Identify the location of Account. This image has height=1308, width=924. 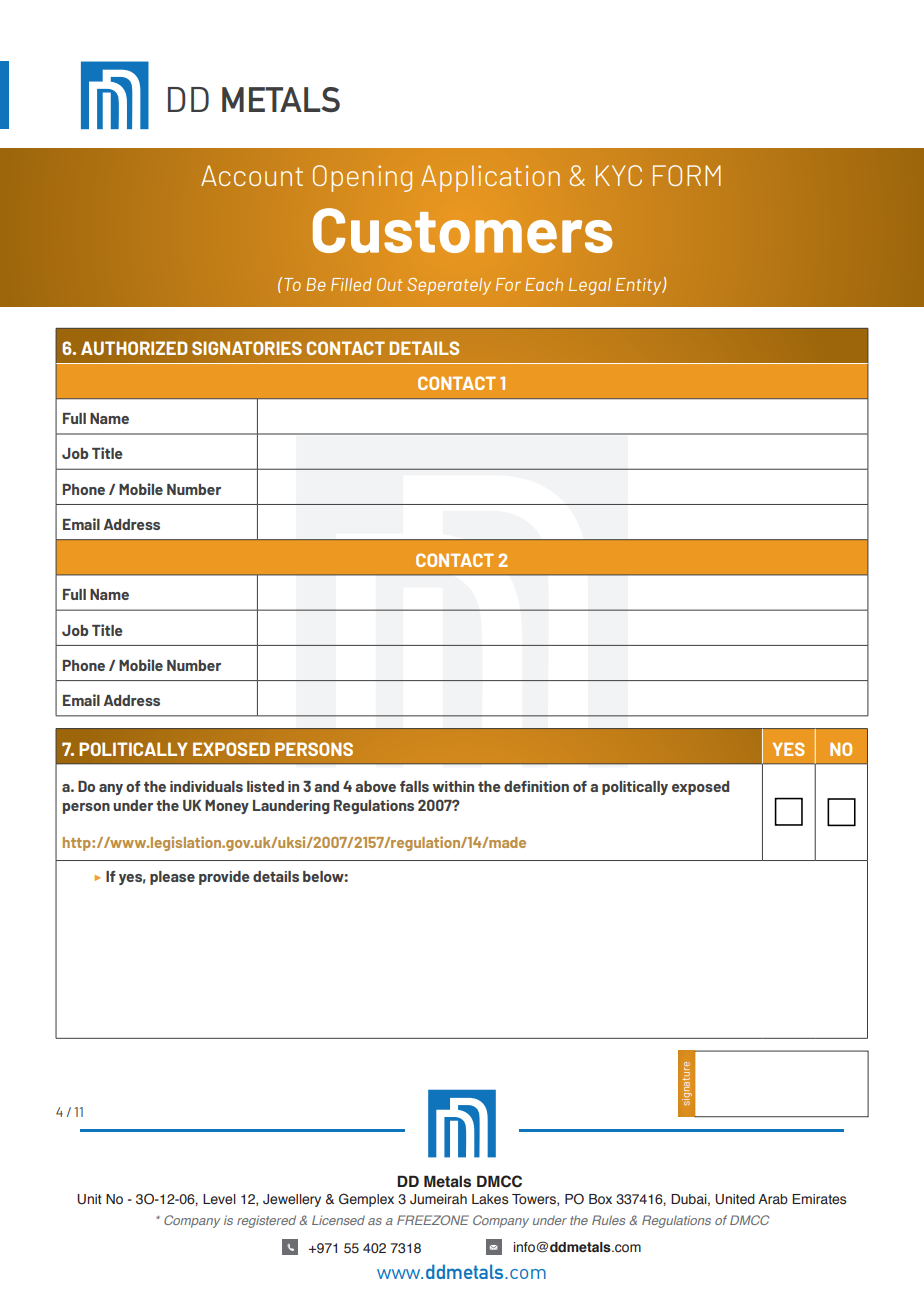
(252, 175).
